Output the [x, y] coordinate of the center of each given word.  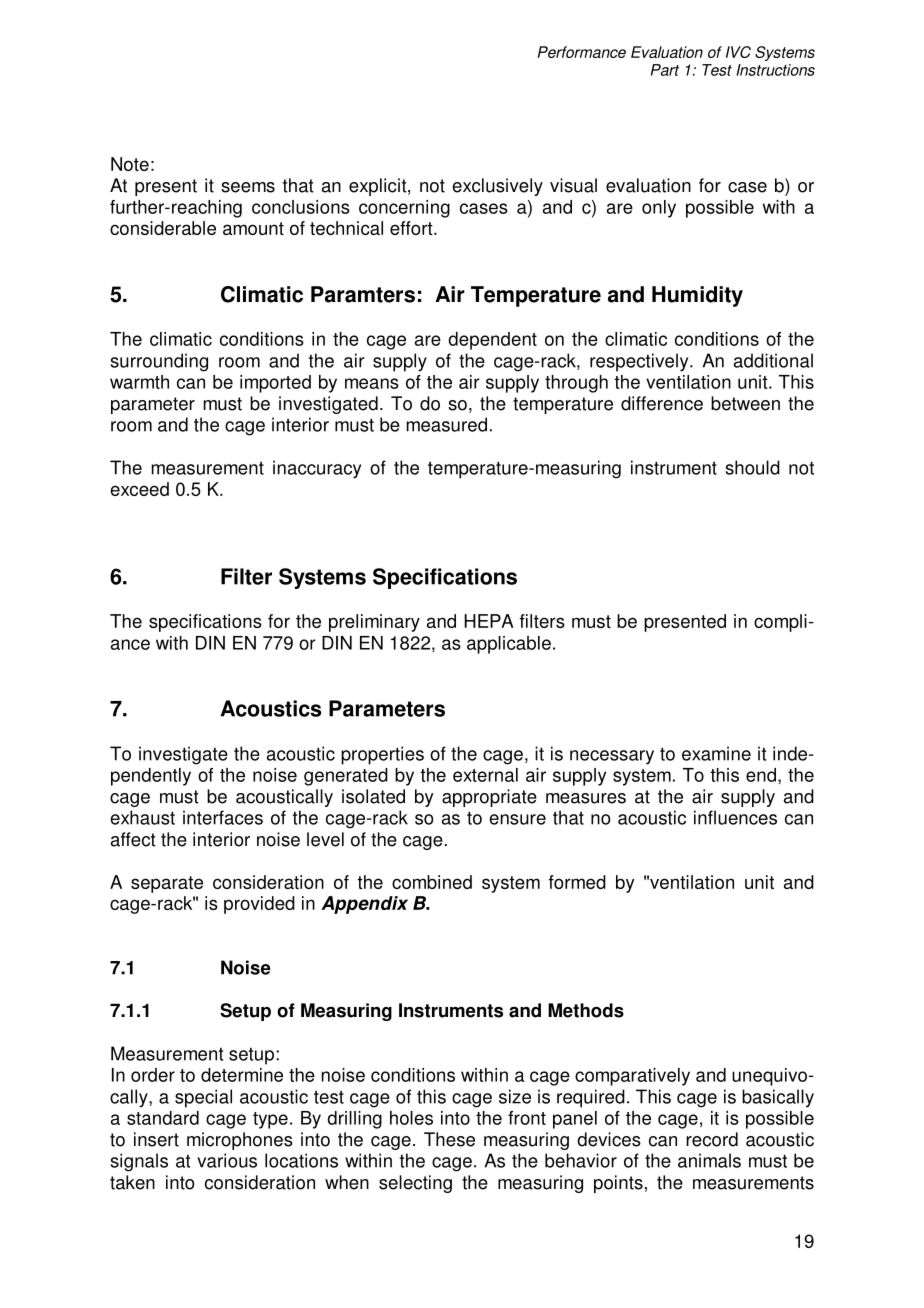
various [227, 1160]
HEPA [489, 621]
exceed [140, 489]
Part [665, 70]
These [449, 1139]
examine [716, 753]
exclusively [497, 187]
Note [130, 164]
